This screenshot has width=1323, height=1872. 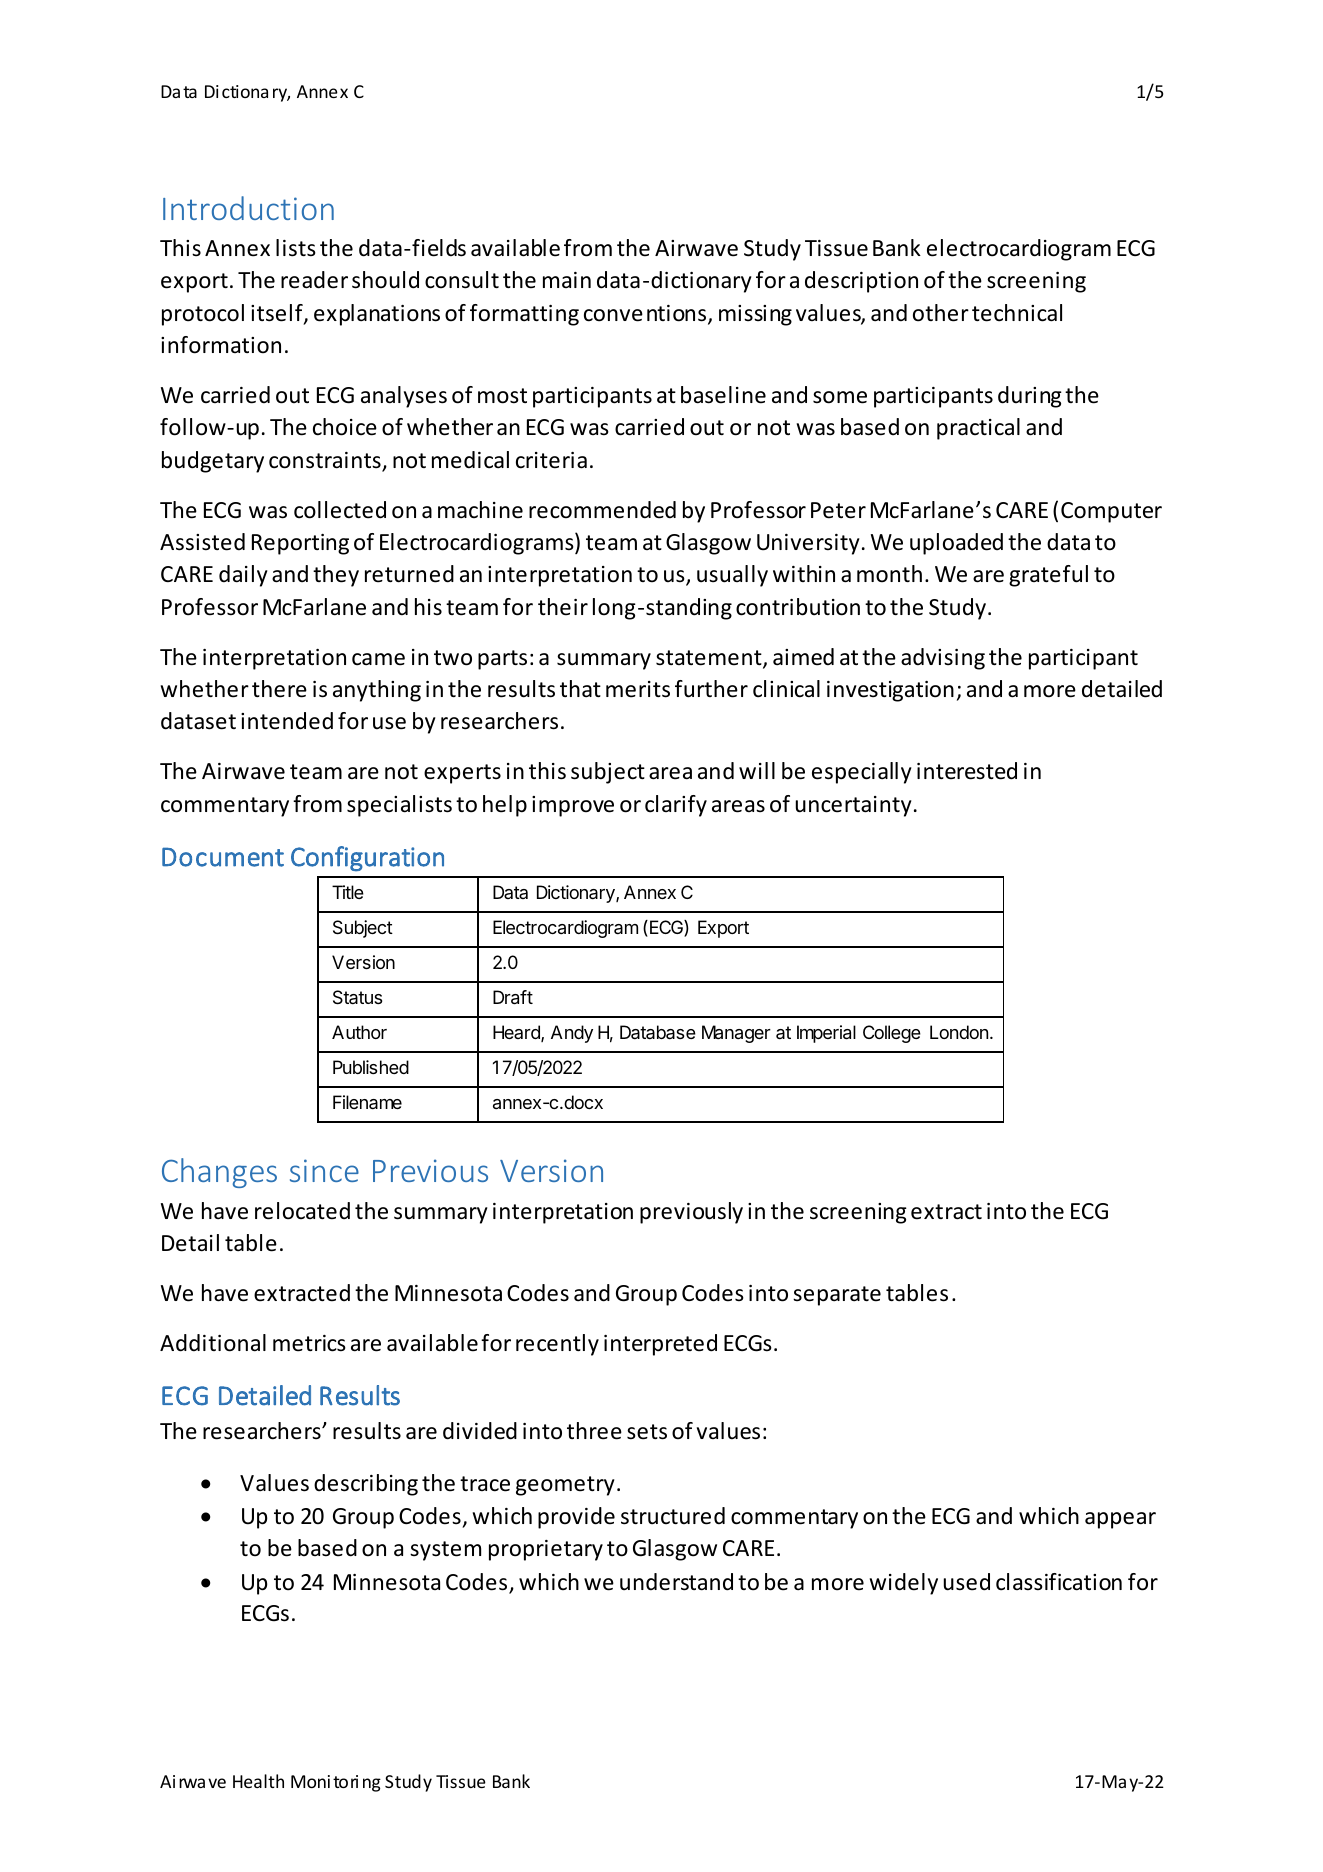 What do you see at coordinates (660, 1345) in the screenshot?
I see `interpreted` at bounding box center [660, 1345].
